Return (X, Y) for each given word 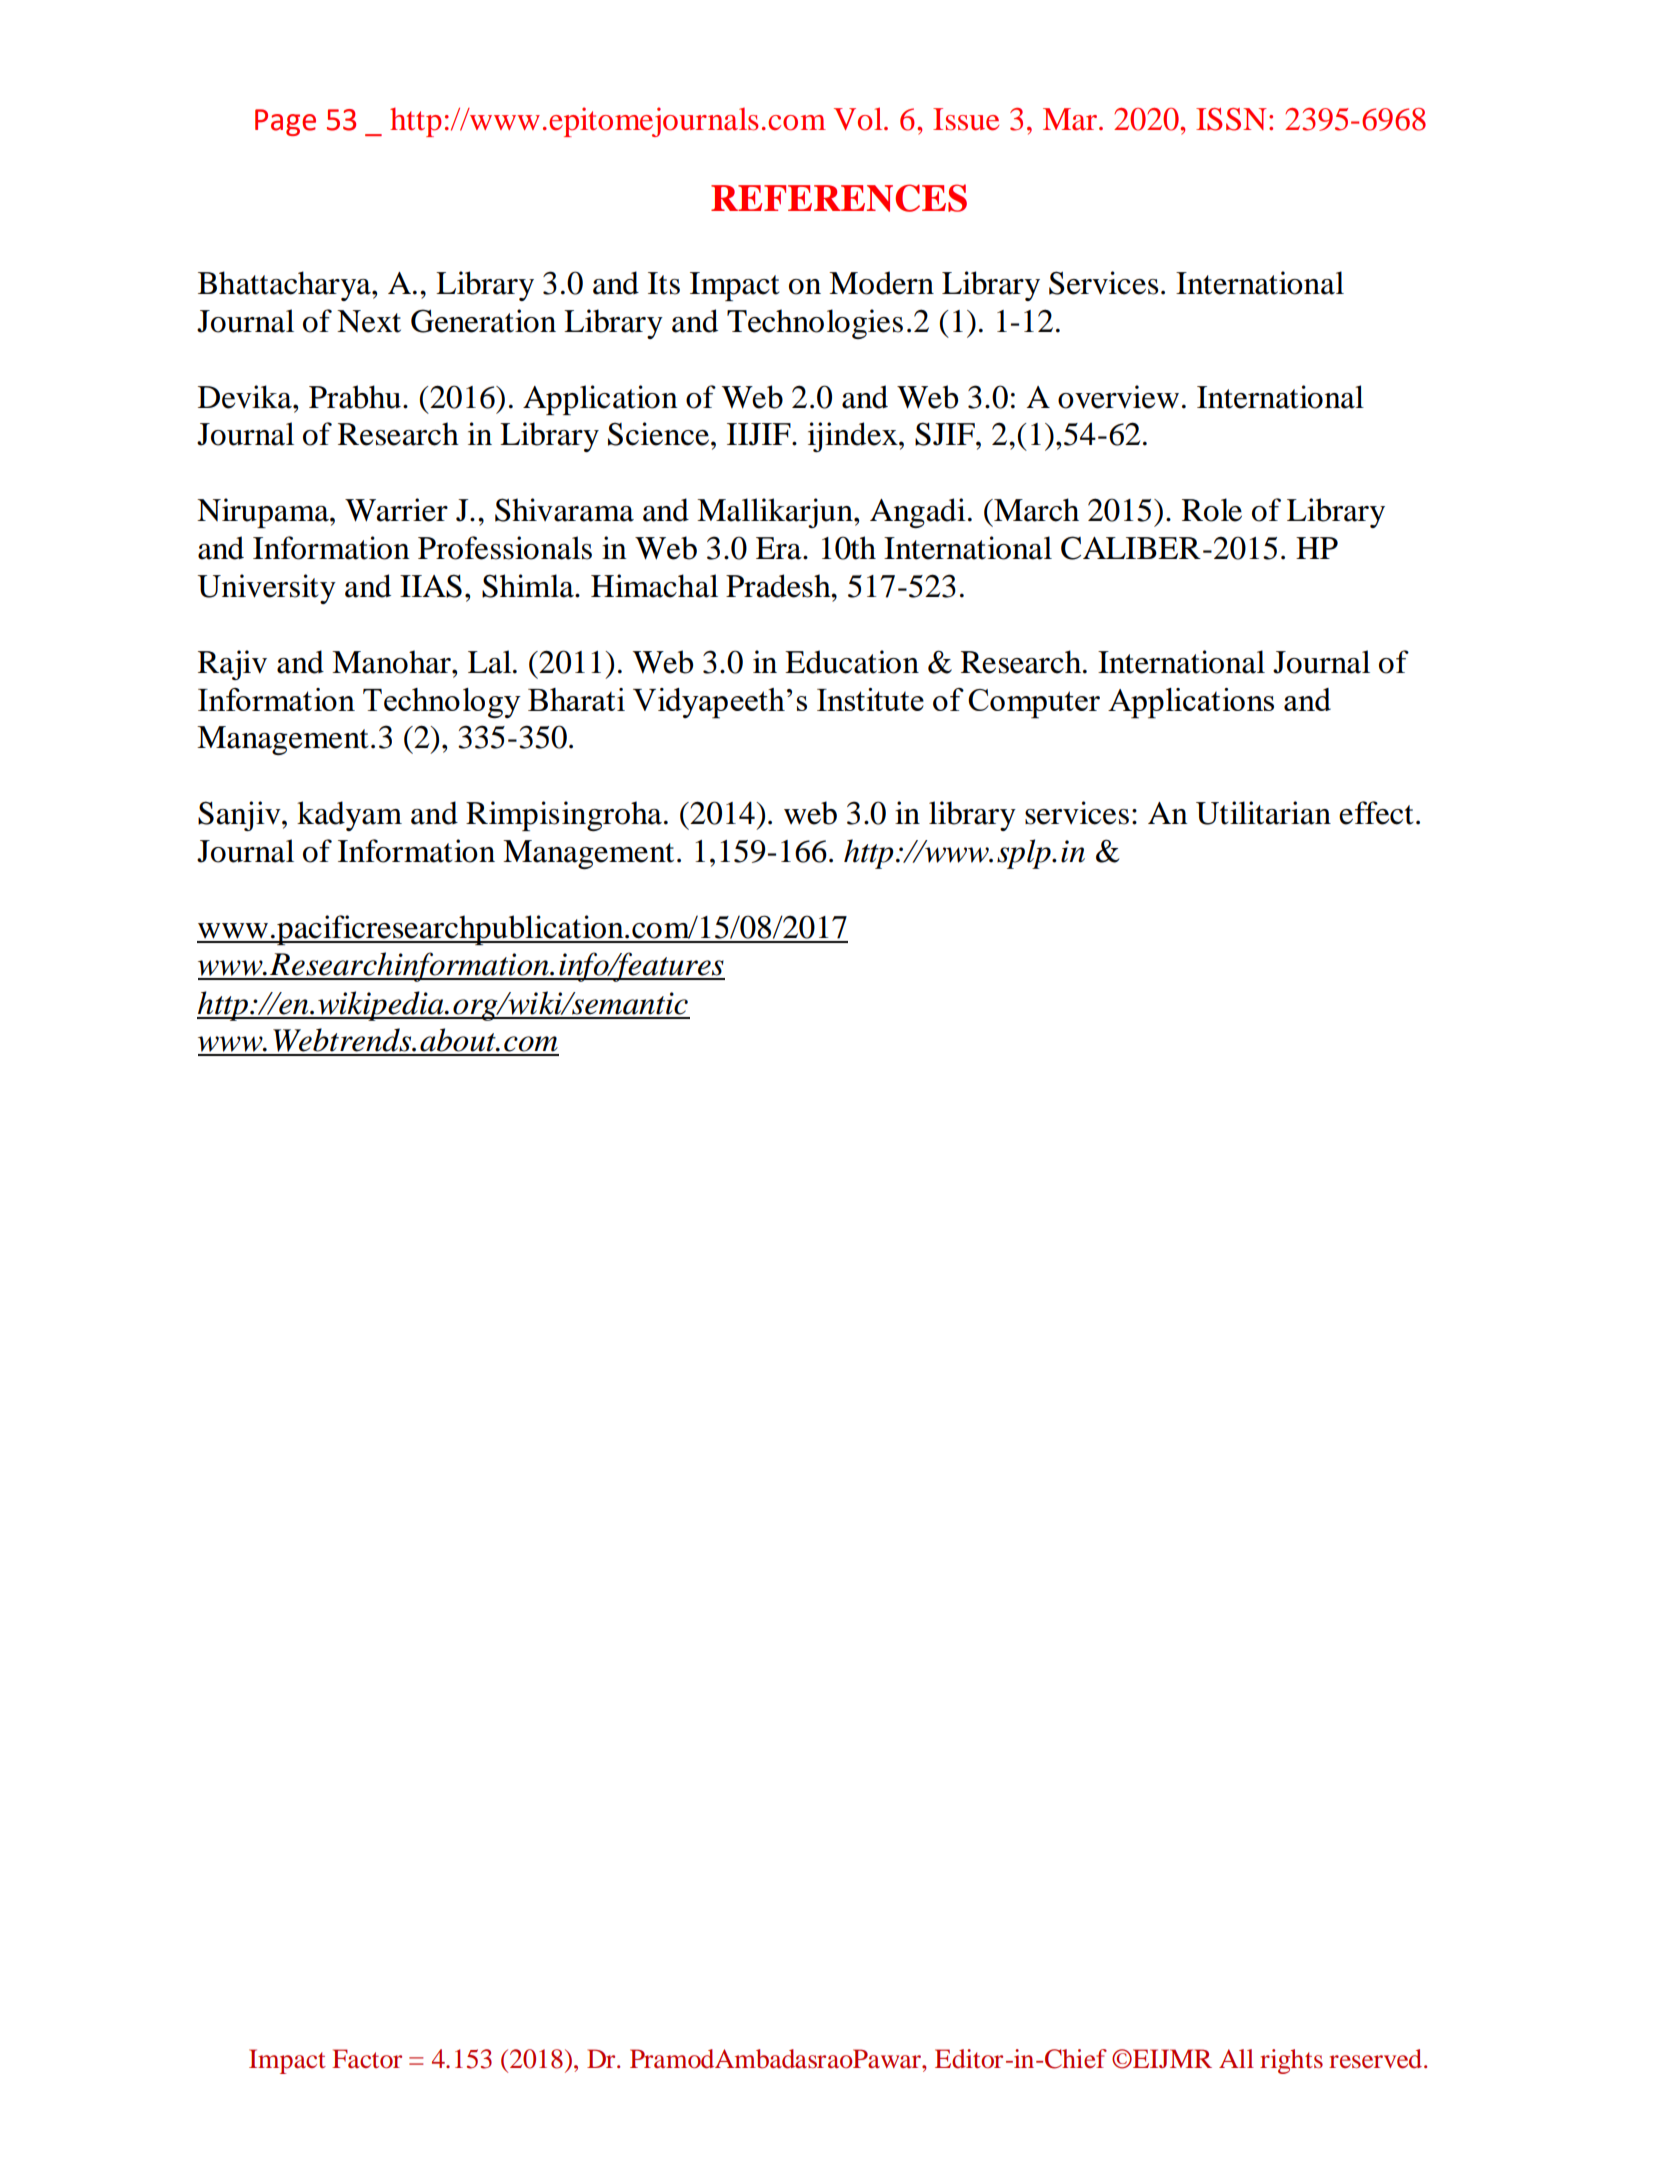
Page (285, 122)
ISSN (1231, 119)
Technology (442, 703)
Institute (870, 699)
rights (1291, 2061)
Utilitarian (1263, 813)
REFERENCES (839, 198)
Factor (367, 2059)
